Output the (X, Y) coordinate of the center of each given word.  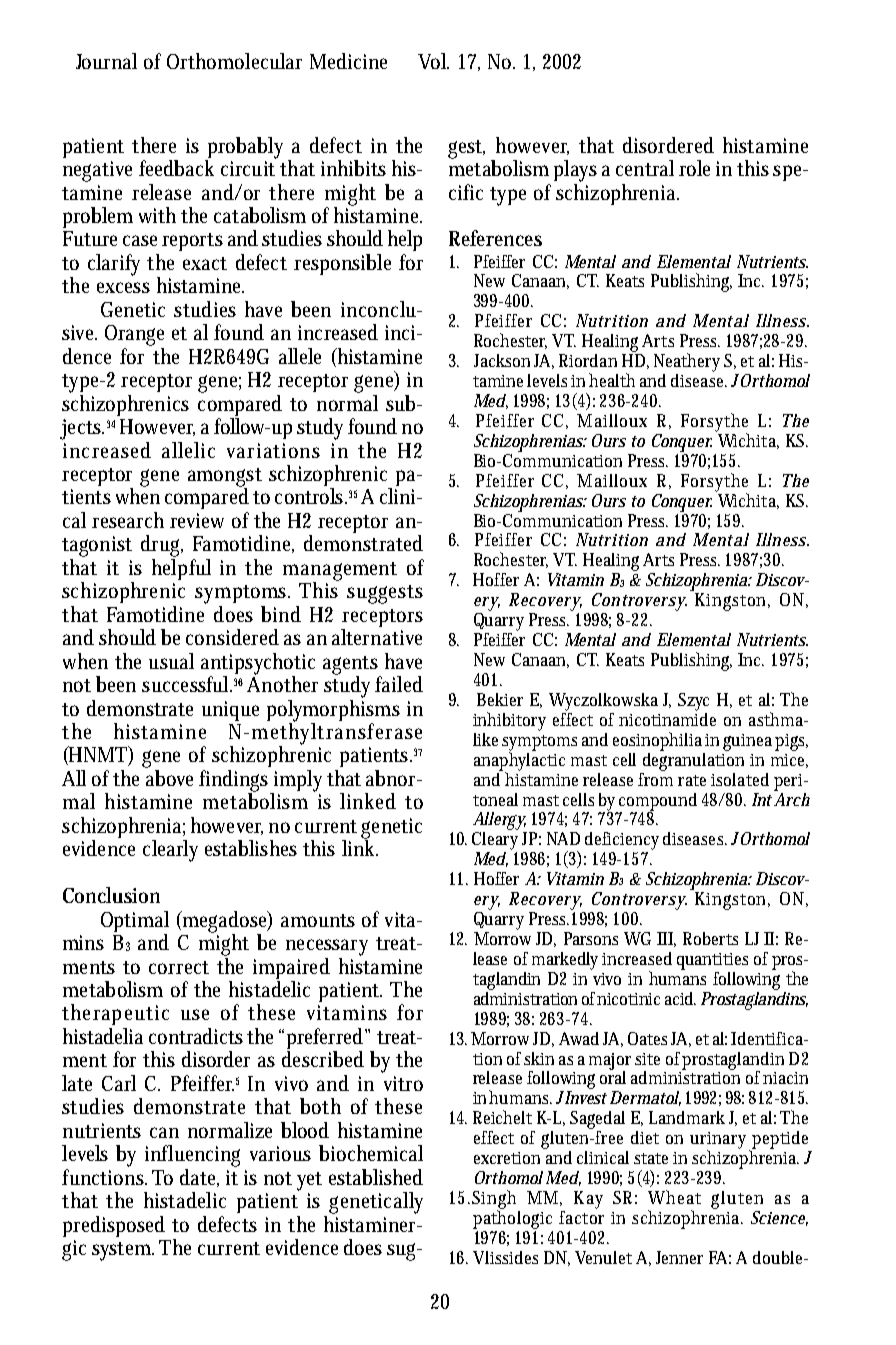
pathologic (512, 1218)
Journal (106, 61)
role (694, 168)
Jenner (679, 1257)
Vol (433, 61)
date (199, 1178)
